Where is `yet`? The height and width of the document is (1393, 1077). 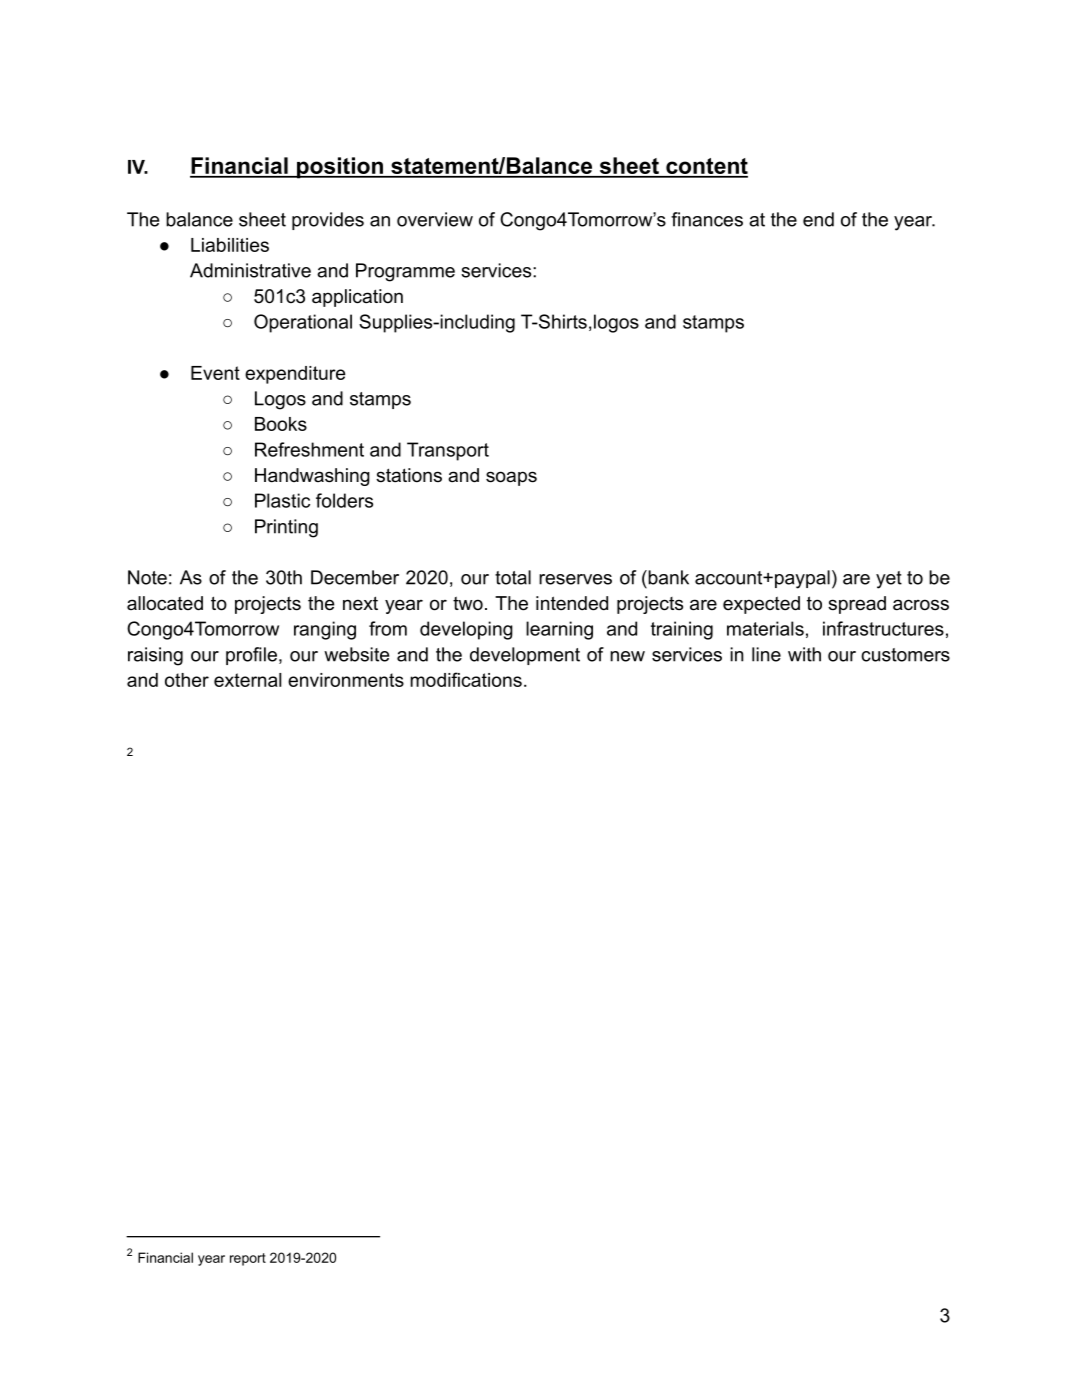 yet is located at coordinates (889, 580).
